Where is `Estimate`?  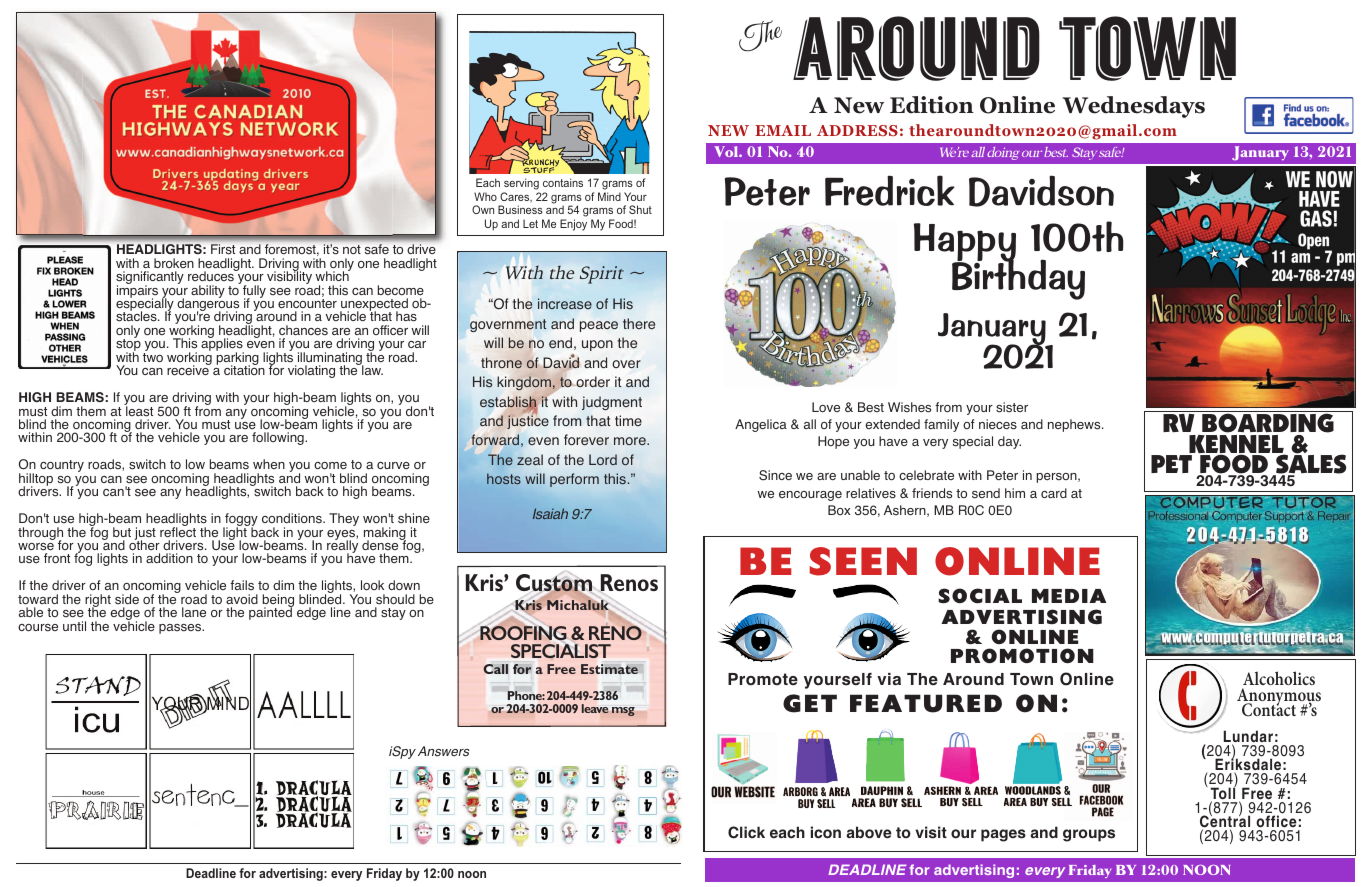
Estimate is located at coordinates (611, 669).
